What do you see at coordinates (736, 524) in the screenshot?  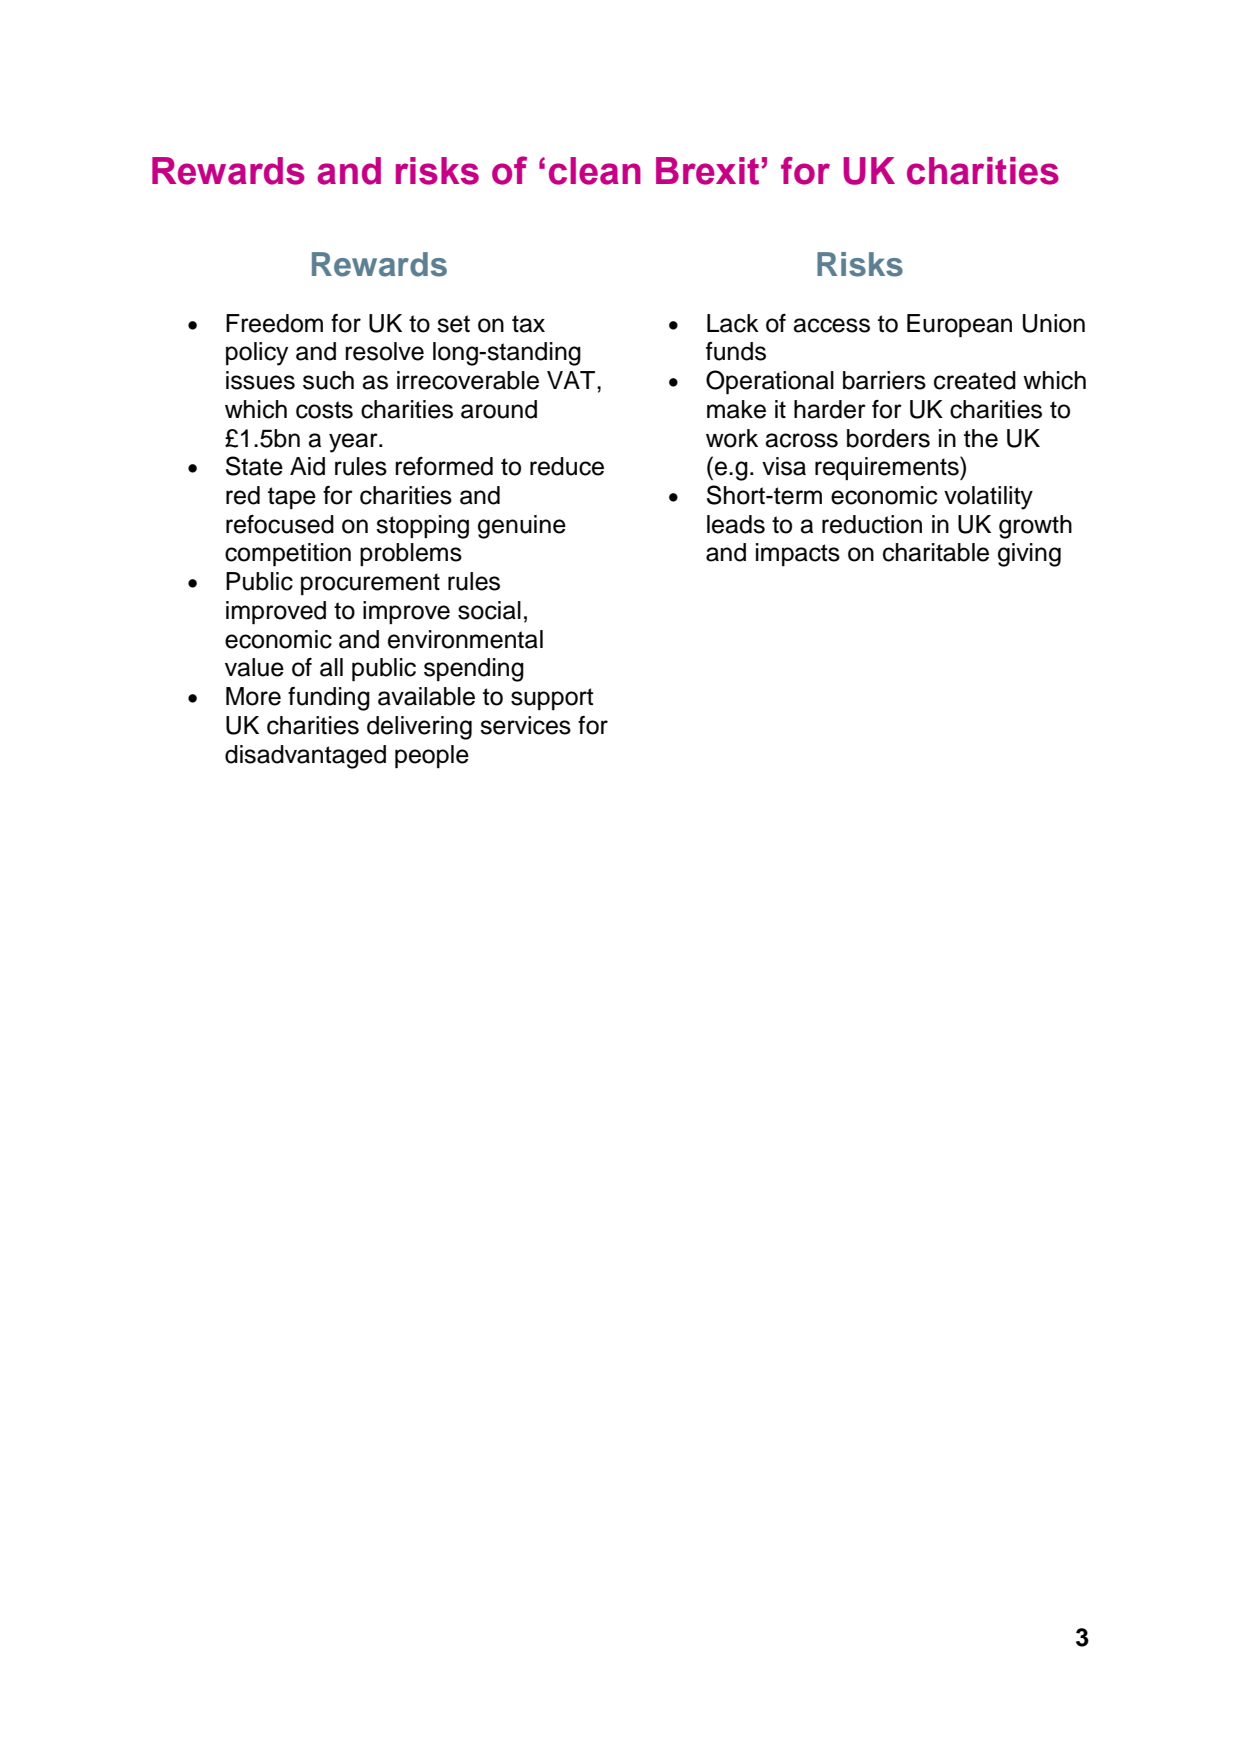 I see `leads` at bounding box center [736, 524].
